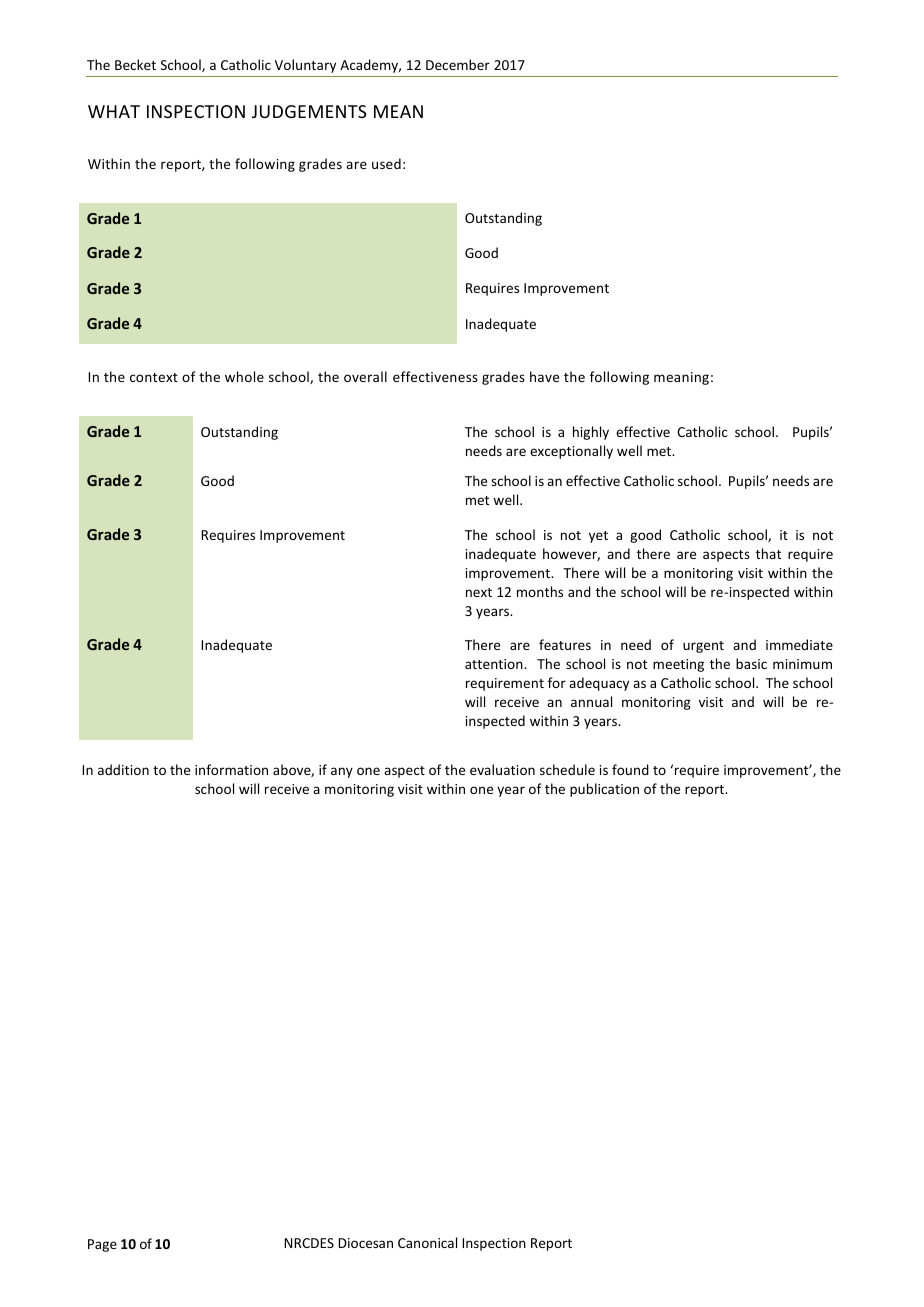  What do you see at coordinates (502, 769) in the screenshot?
I see `evaluation` at bounding box center [502, 769].
